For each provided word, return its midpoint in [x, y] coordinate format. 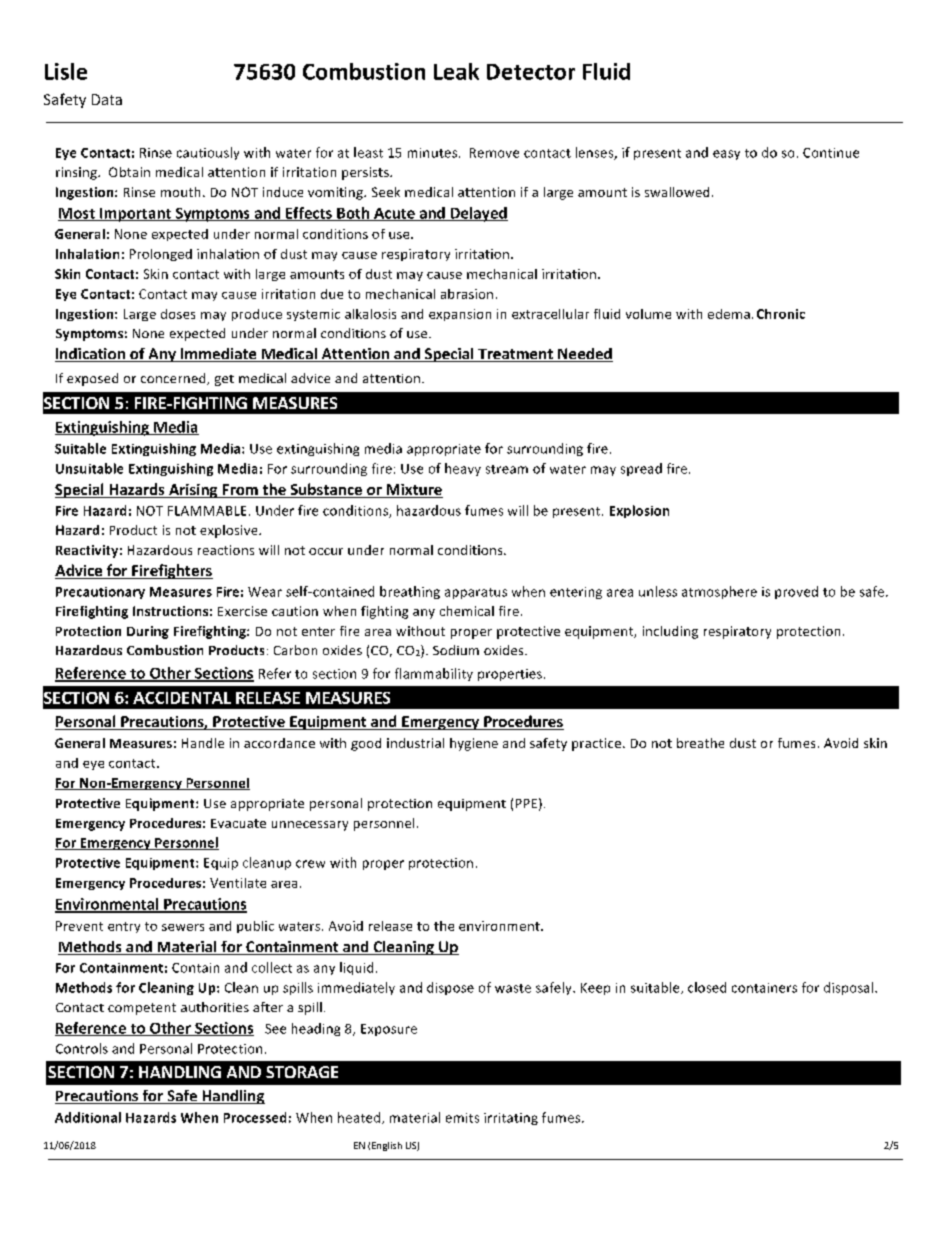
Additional [88, 1117]
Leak [456, 71]
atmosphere [719, 592]
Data [107, 99]
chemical [467, 611]
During [148, 632]
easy [726, 155]
